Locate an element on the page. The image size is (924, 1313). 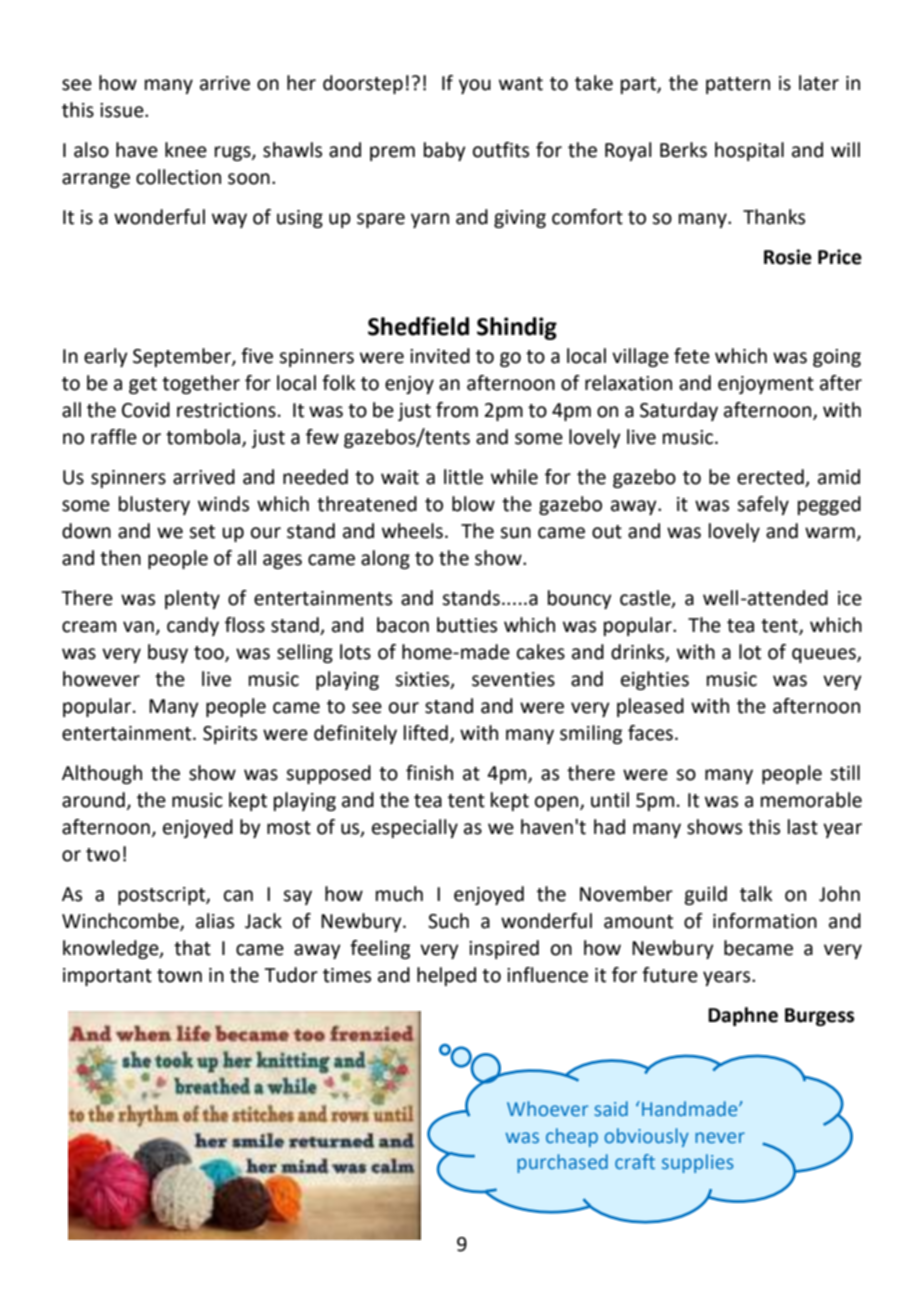
queues is located at coordinates (825, 655).
